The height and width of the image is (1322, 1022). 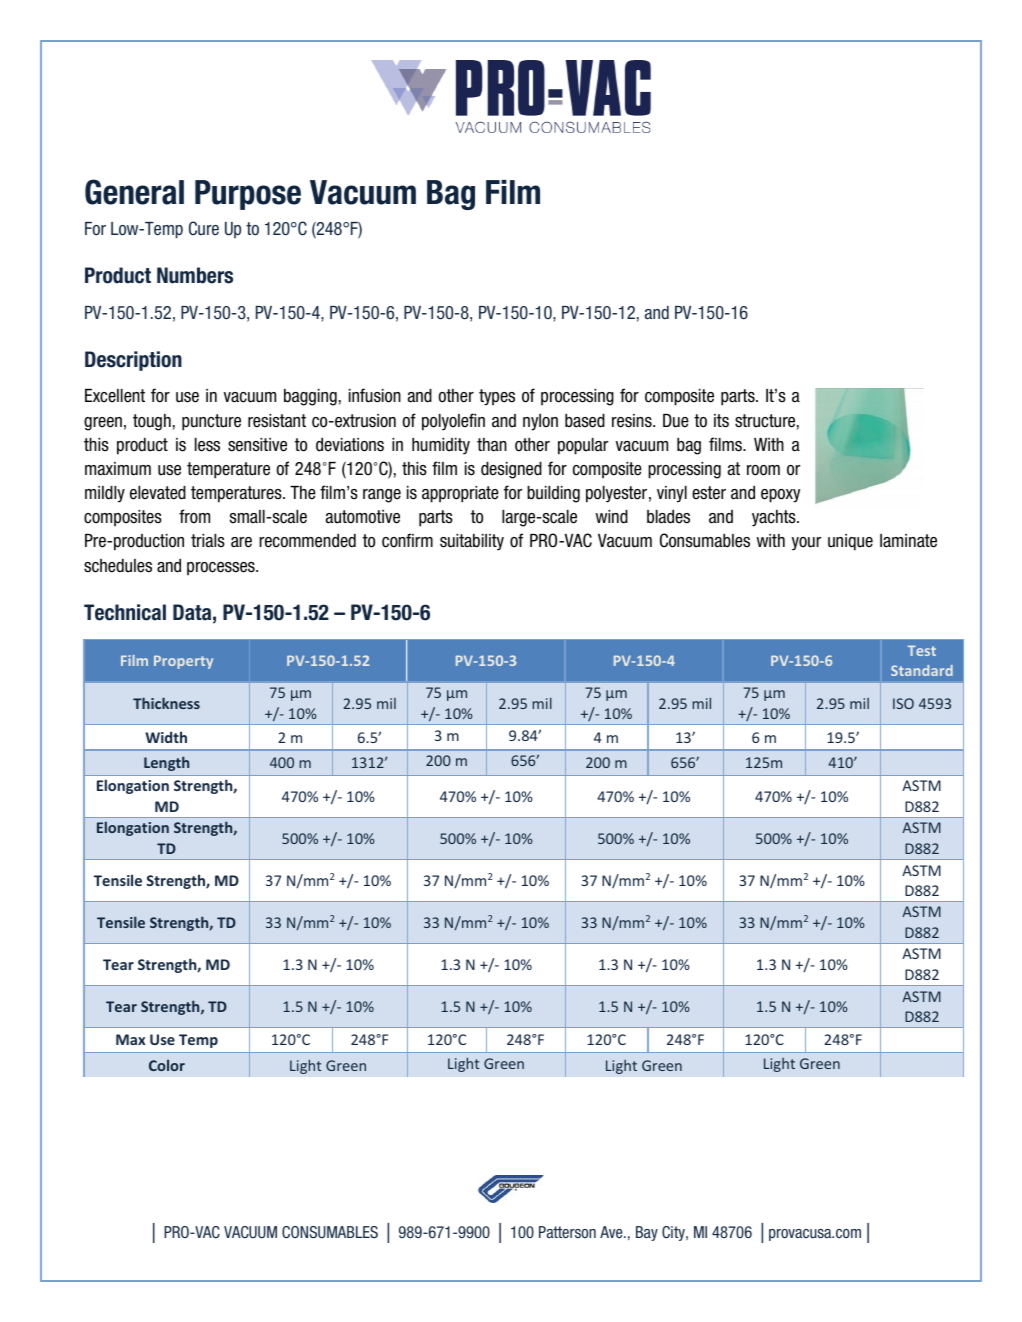 What do you see at coordinates (903, 703) in the image?
I see `ISO` at bounding box center [903, 703].
